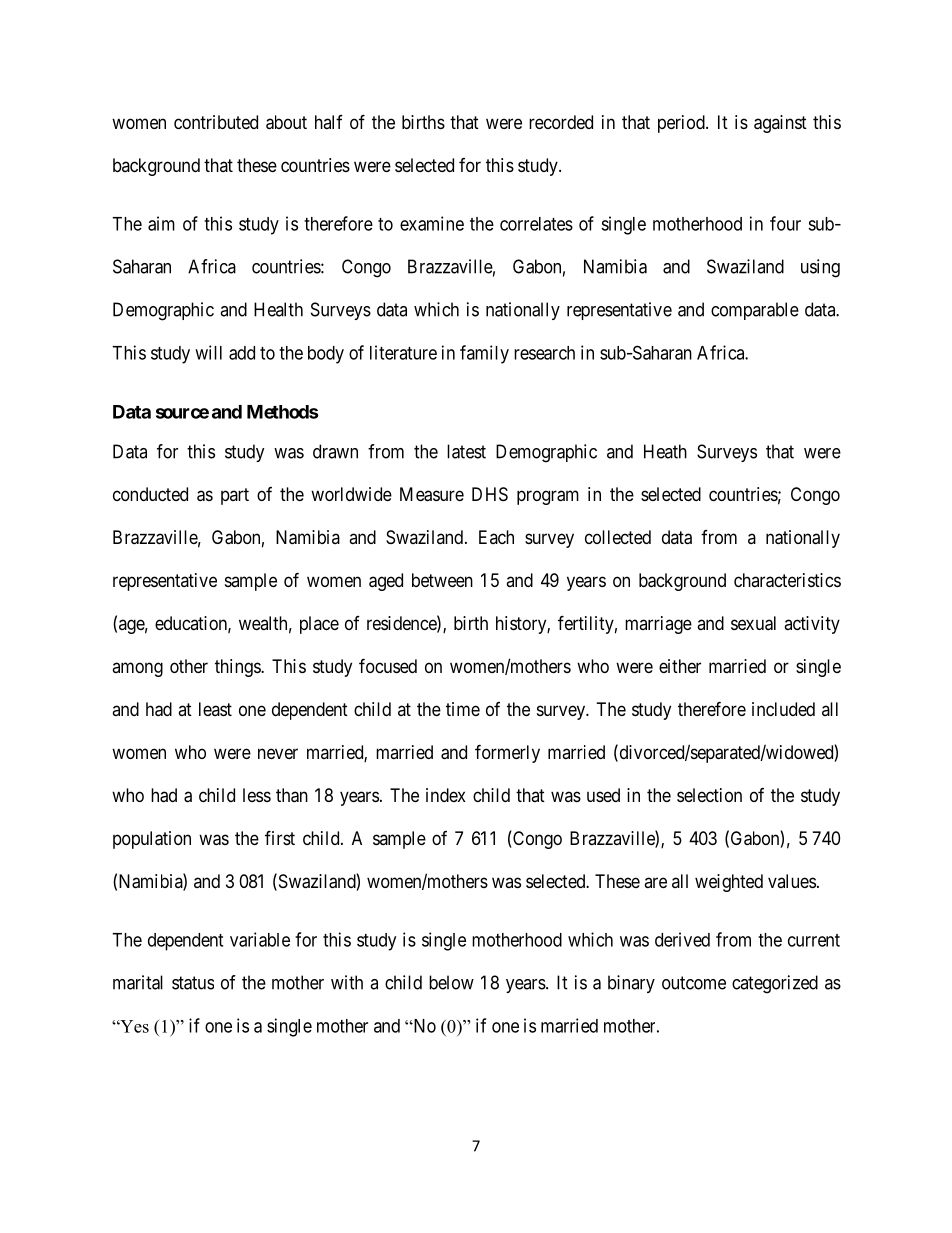  I want to click on part, so click(235, 496).
